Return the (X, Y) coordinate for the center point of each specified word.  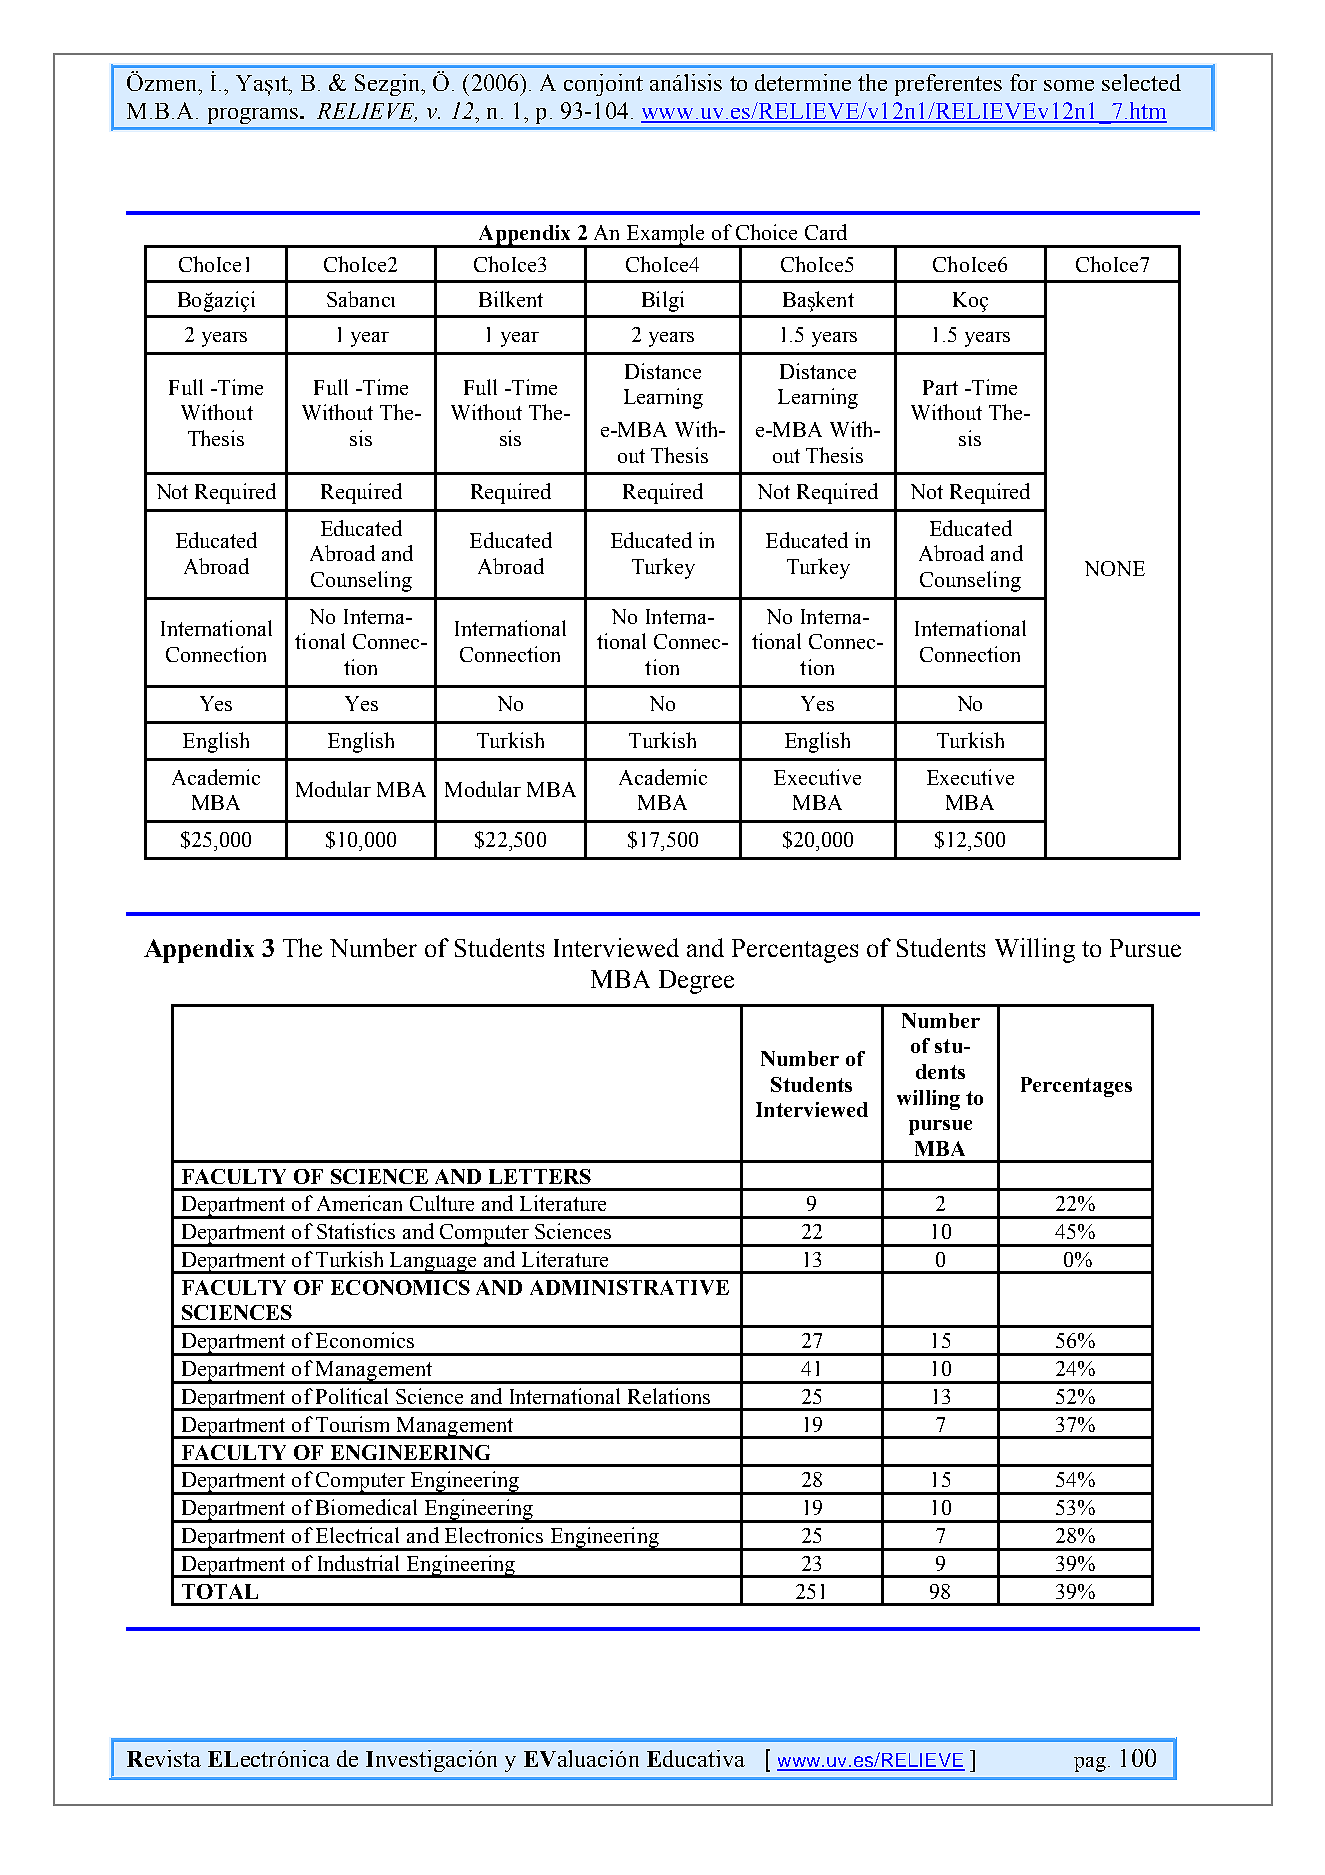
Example (666, 236)
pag (1090, 1764)
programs (254, 116)
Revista (164, 1758)
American (359, 1203)
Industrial (358, 1563)
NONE (1115, 568)
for (1023, 82)
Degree (696, 982)
